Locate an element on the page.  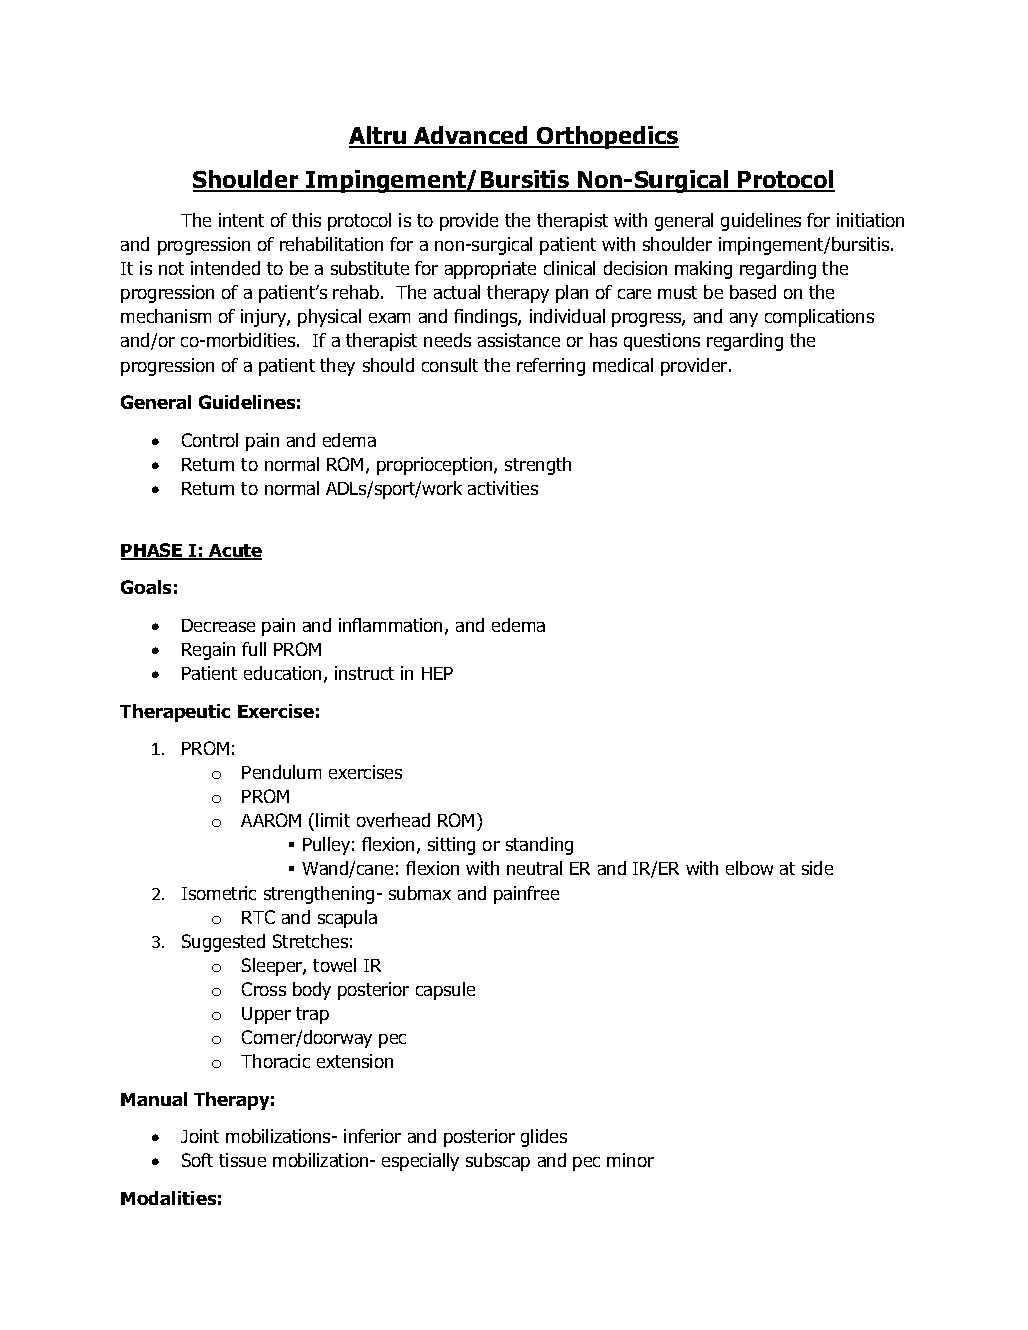
side is located at coordinates (817, 868).
